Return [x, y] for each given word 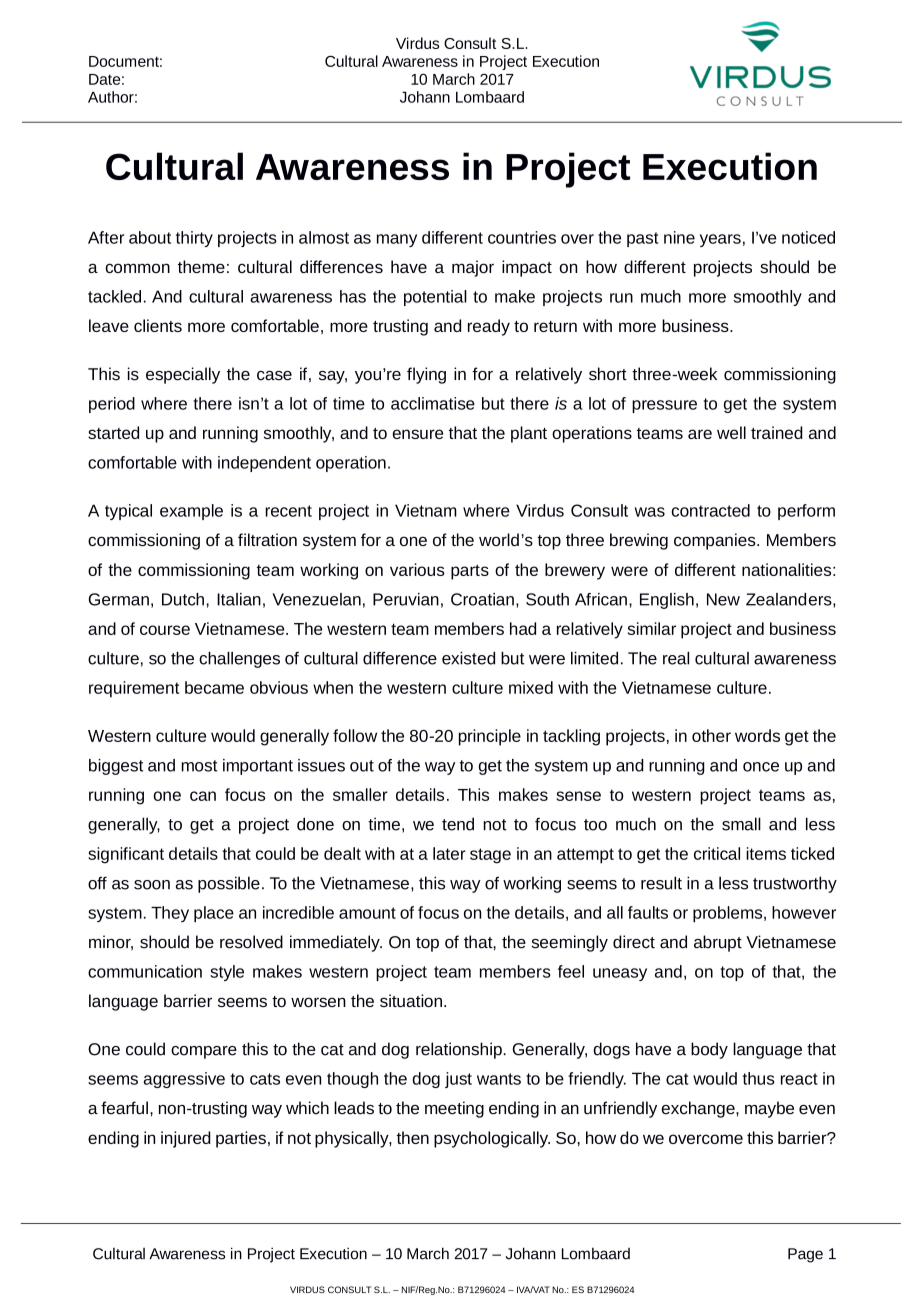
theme [201, 266]
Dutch [183, 599]
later [449, 853]
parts [470, 572]
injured [186, 1139]
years [720, 240]
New [723, 599]
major [473, 268]
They [170, 914]
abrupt [718, 943]
